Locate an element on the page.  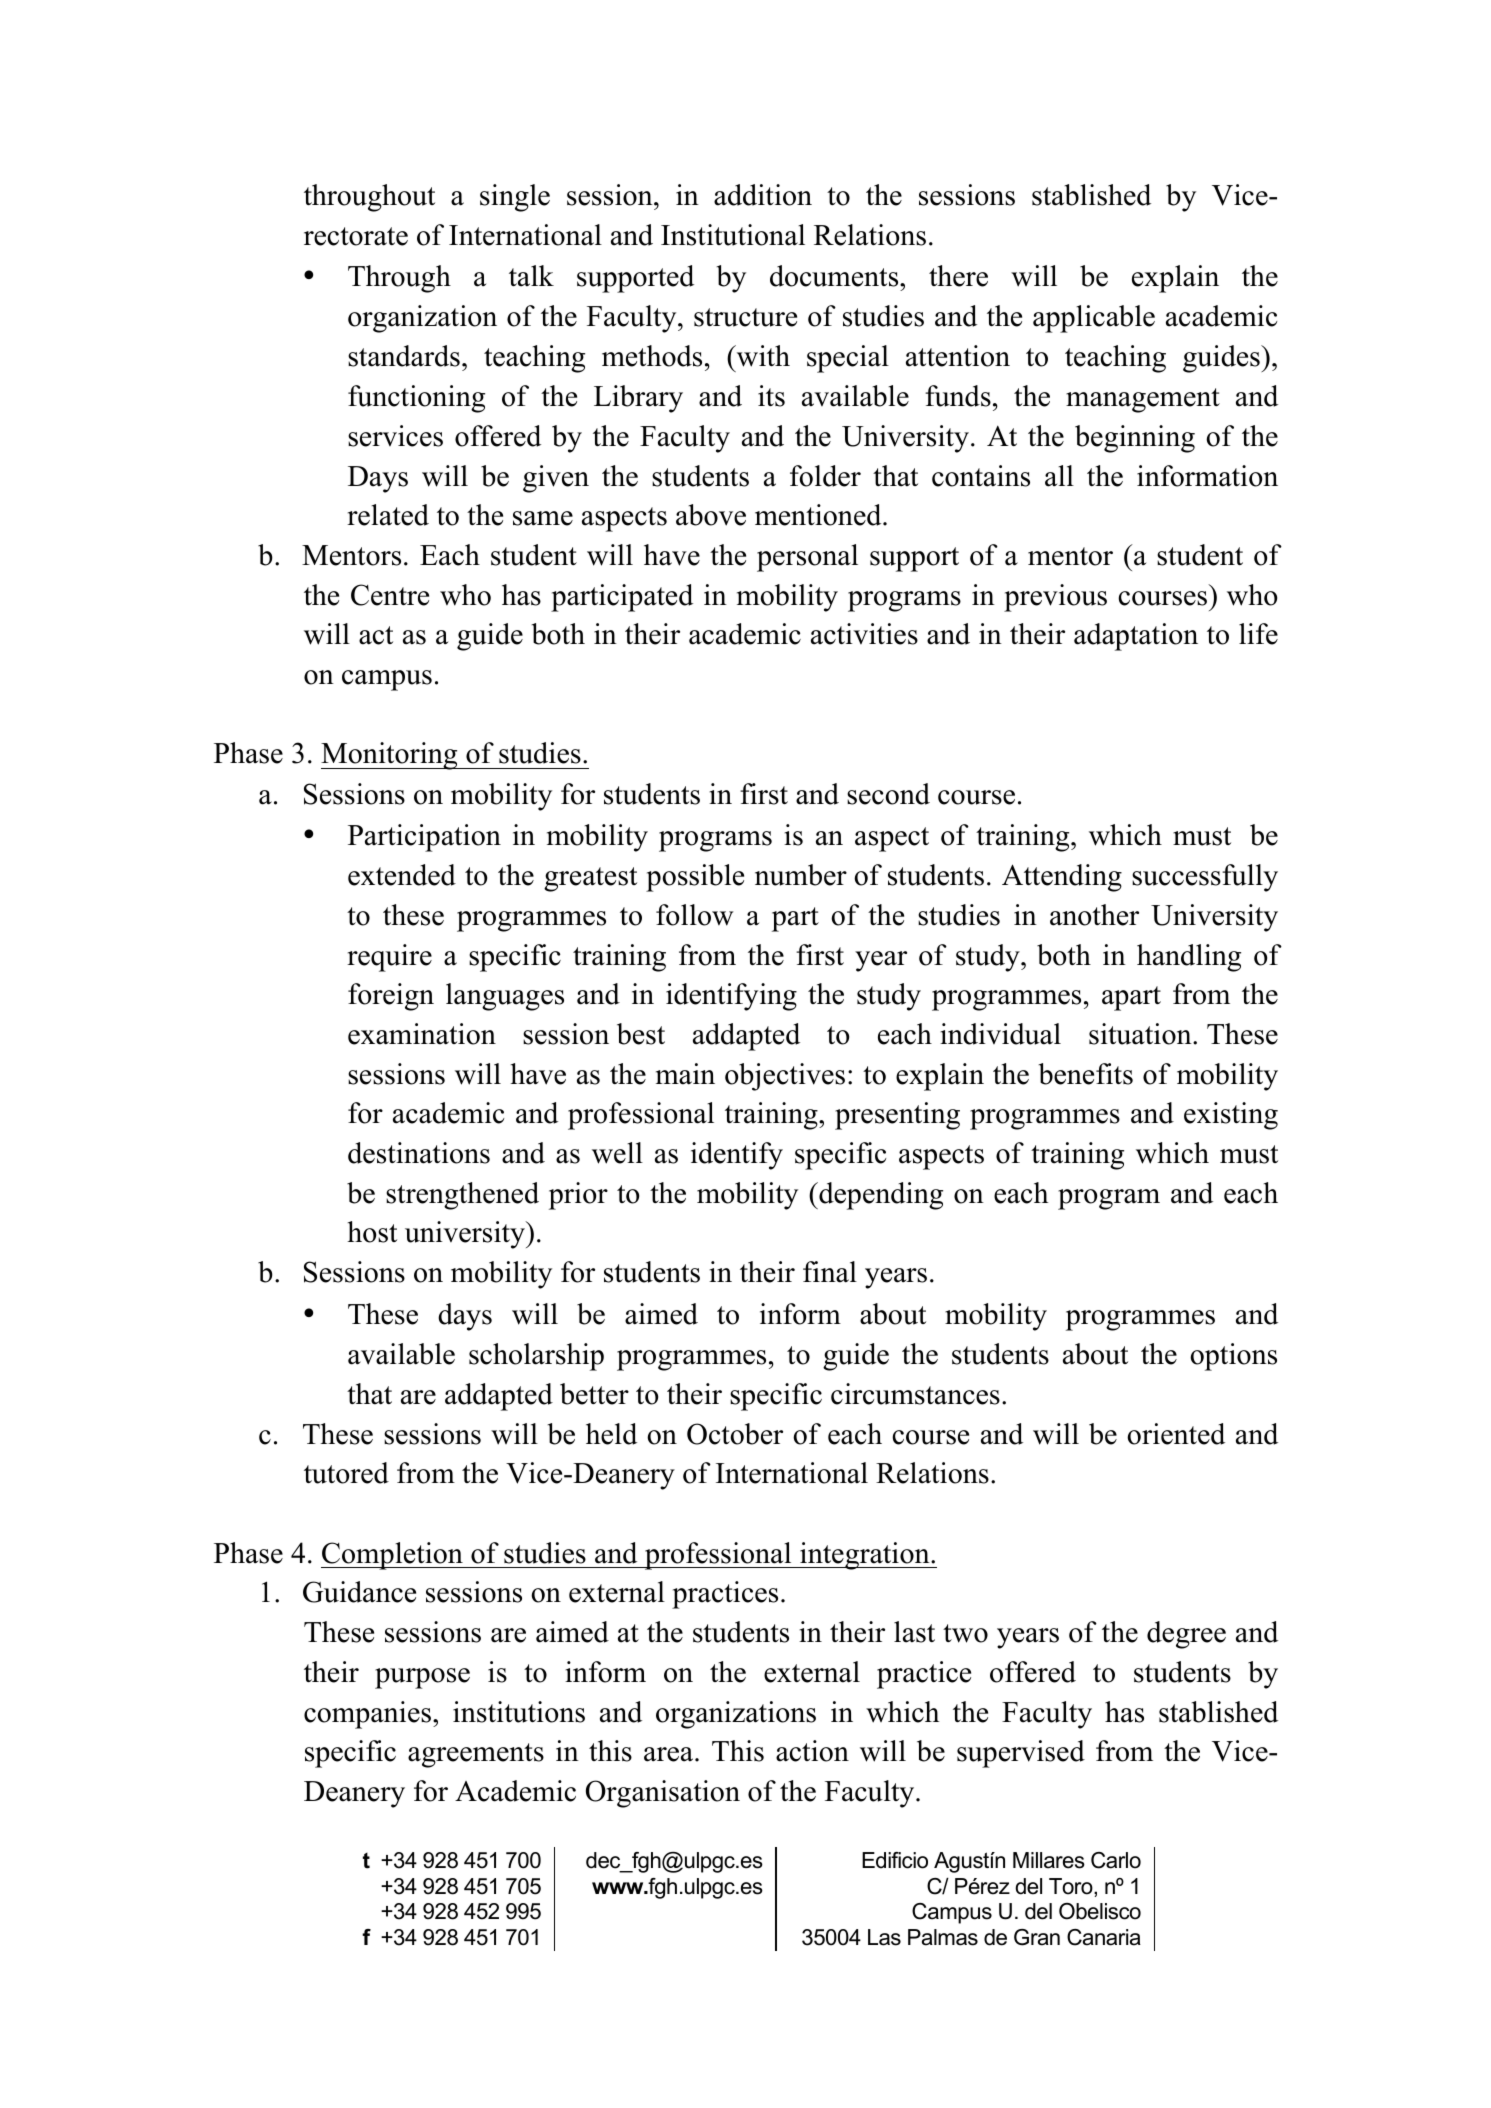
situation is located at coordinates (1141, 1034).
